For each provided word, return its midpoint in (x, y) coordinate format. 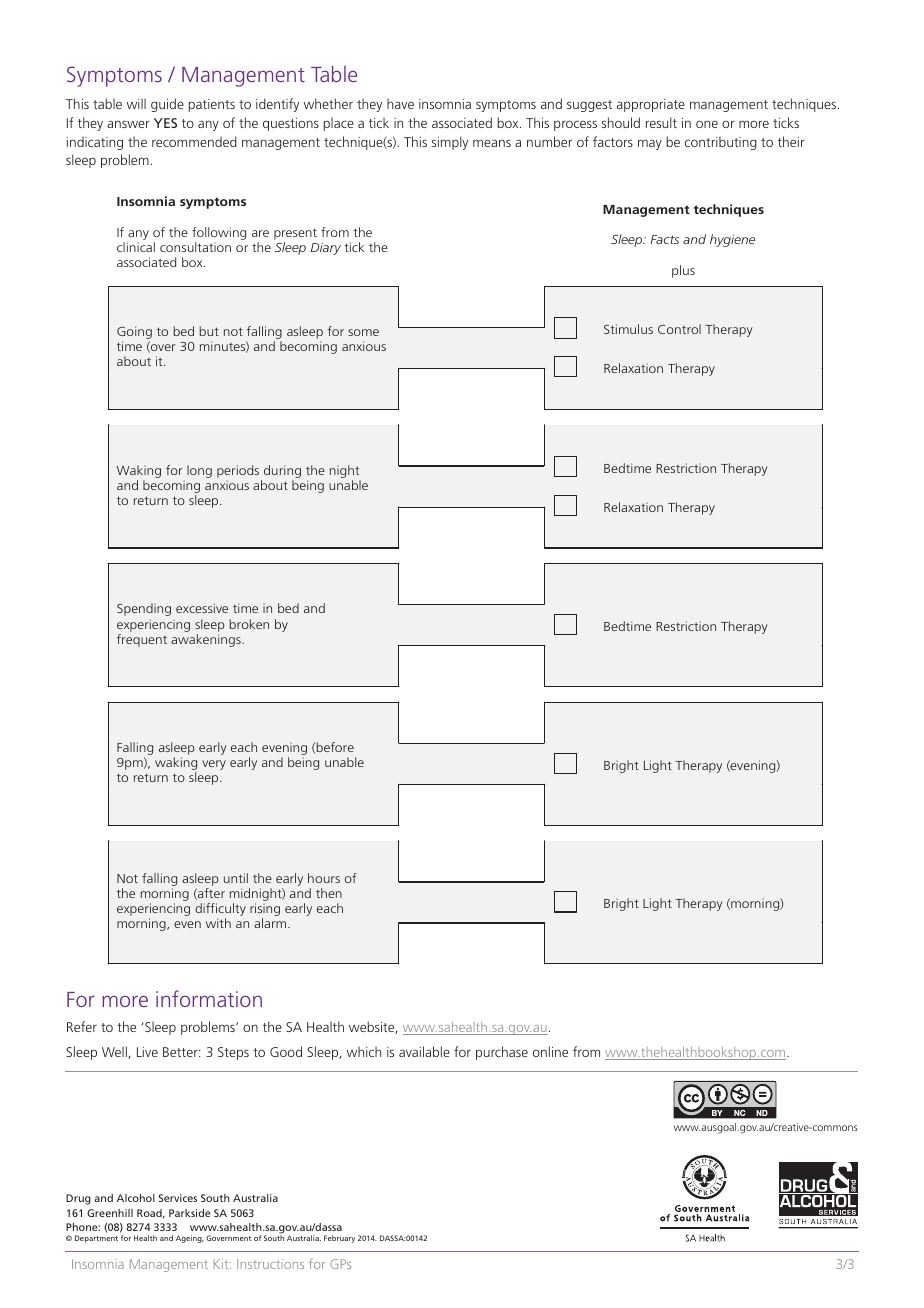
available (424, 1051)
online (550, 1051)
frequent (142, 640)
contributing (721, 143)
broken (249, 624)
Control (679, 329)
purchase (502, 1053)
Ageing (190, 1239)
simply (450, 143)
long (199, 471)
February (339, 1239)
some (363, 332)
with (218, 923)
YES (165, 123)
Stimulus (628, 329)
